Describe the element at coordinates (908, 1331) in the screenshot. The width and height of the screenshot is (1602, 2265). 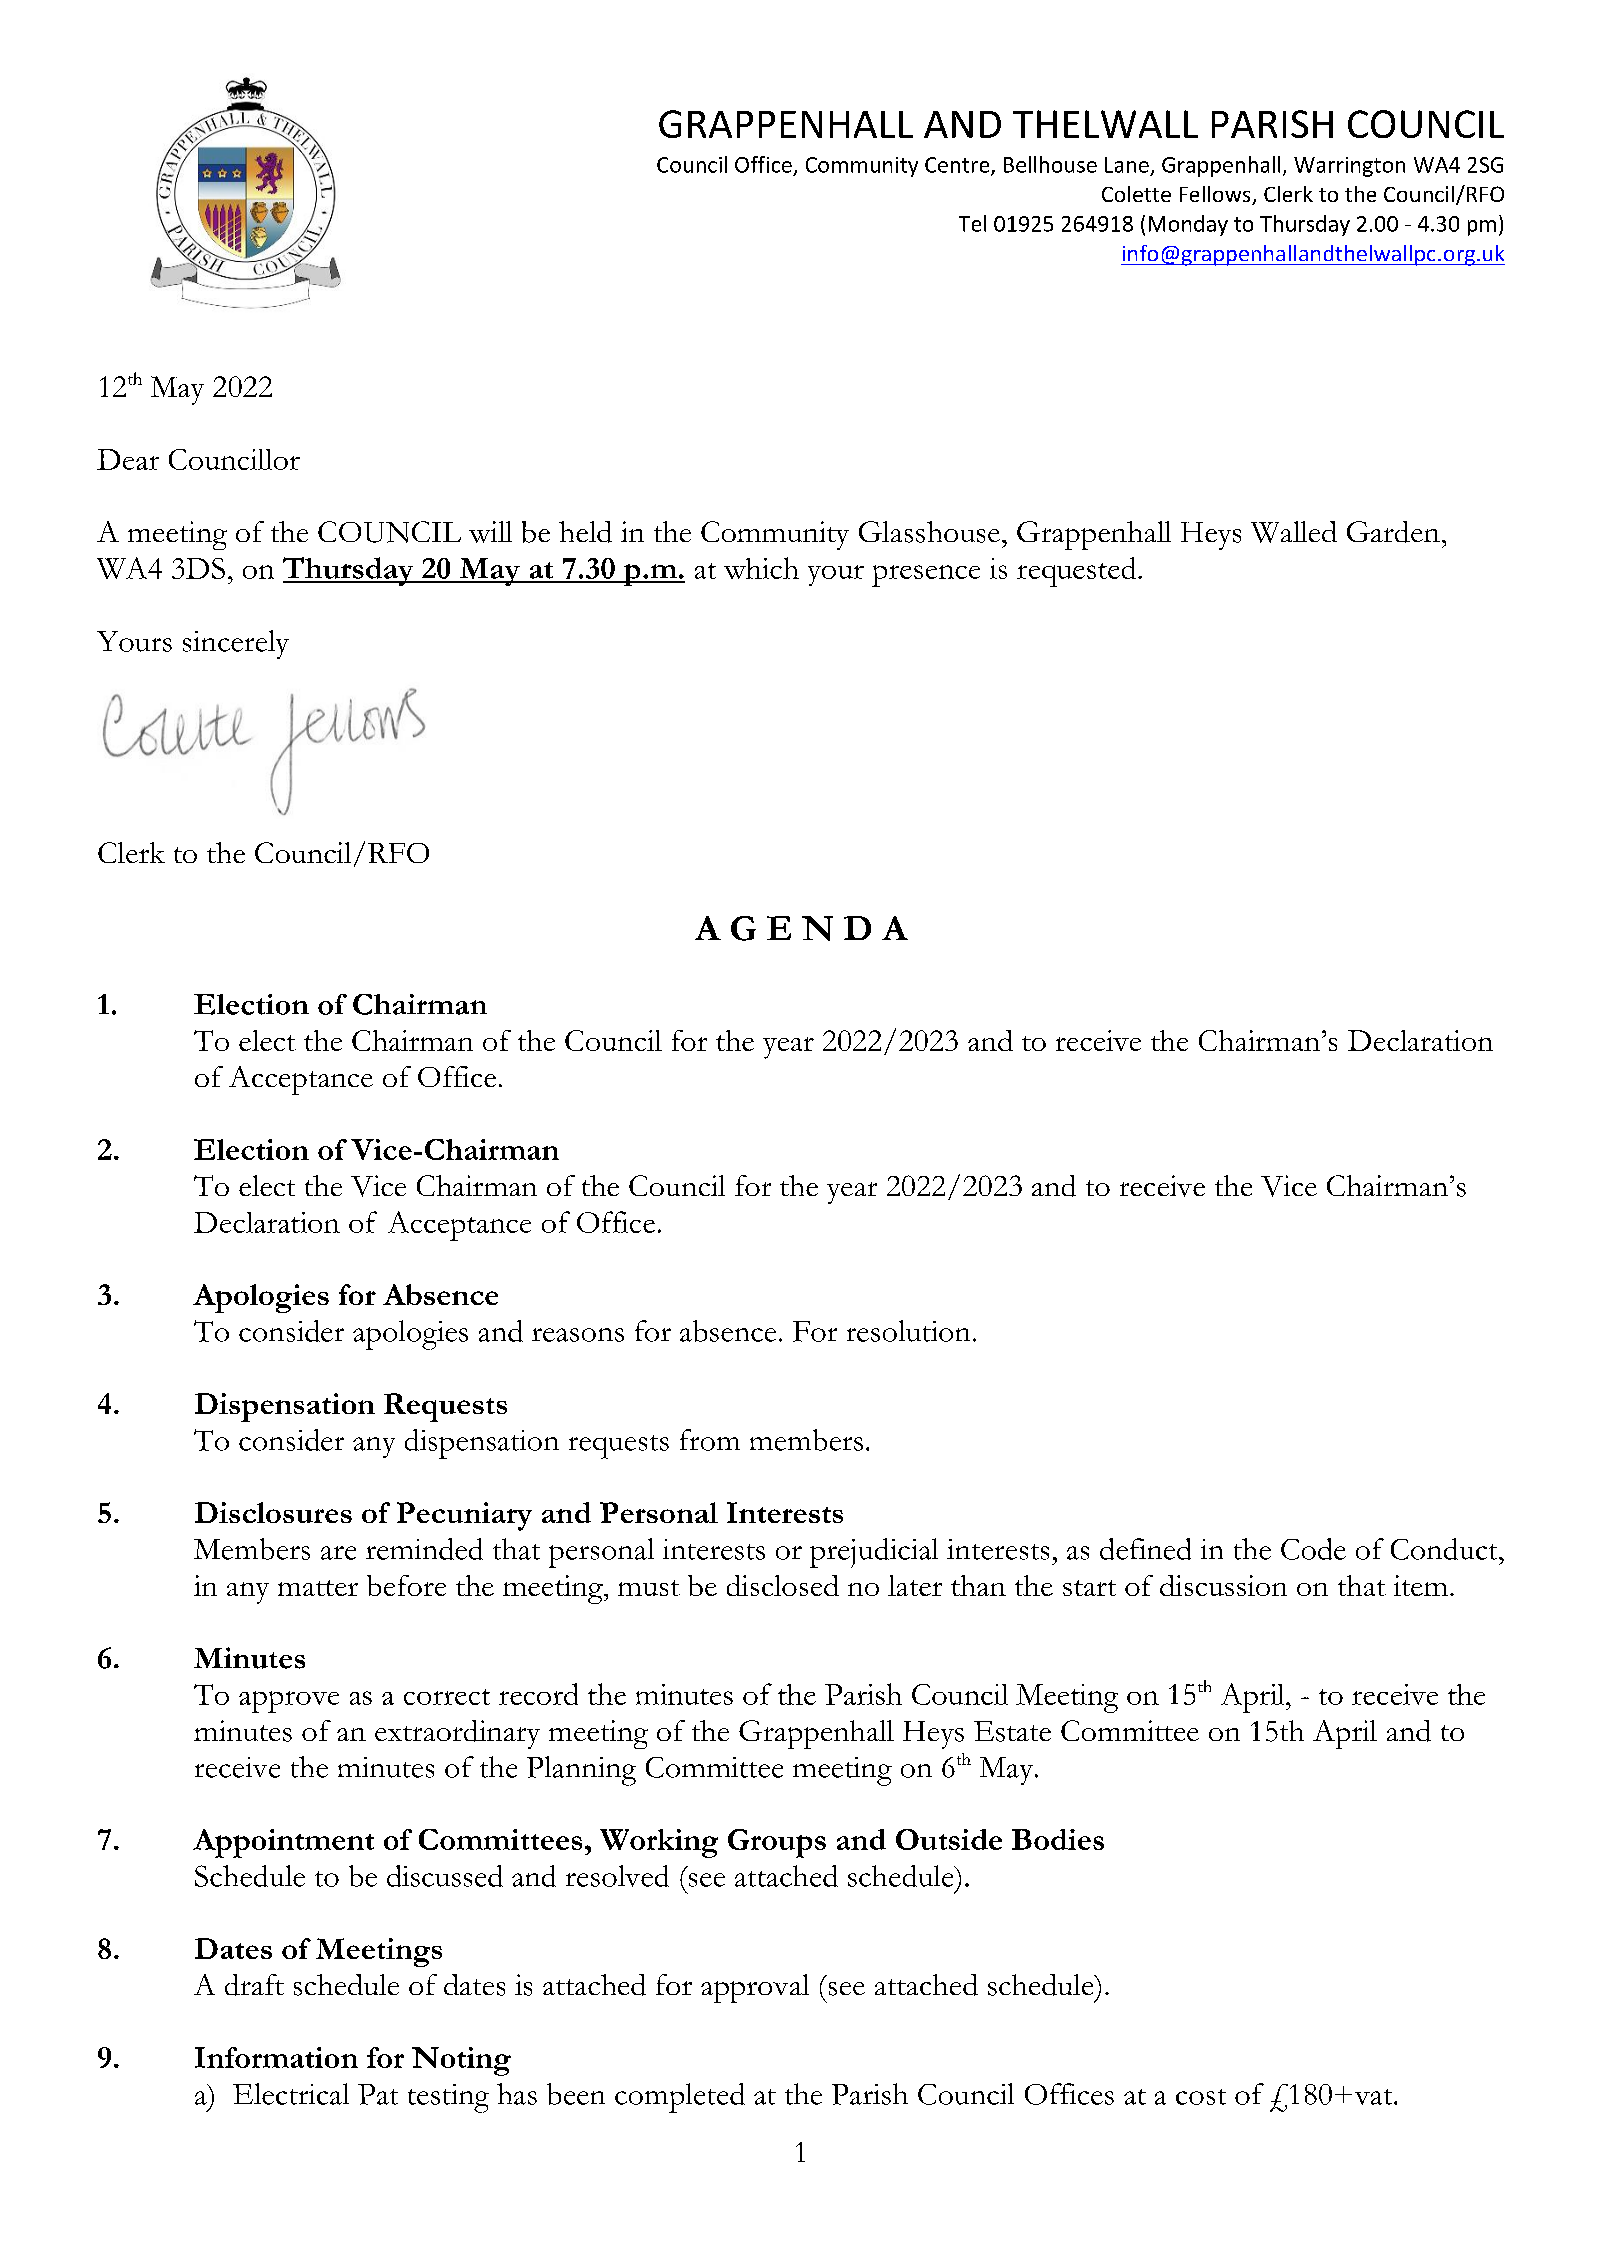
I see `resolution` at that location.
